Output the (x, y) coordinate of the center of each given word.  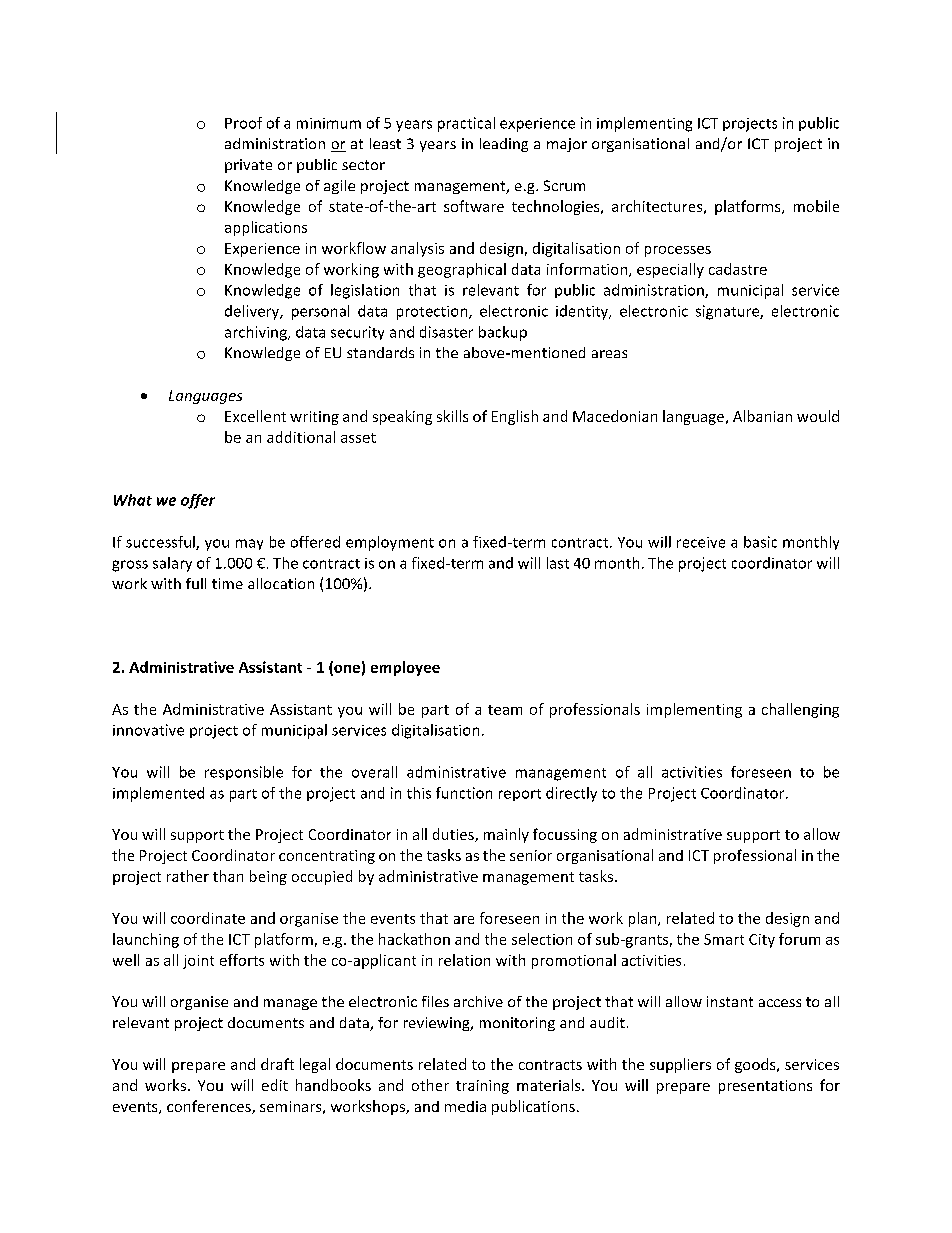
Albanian (762, 416)
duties (454, 835)
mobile (816, 206)
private (248, 166)
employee (405, 668)
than (228, 876)
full (196, 583)
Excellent (255, 416)
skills (452, 416)
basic (760, 542)
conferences (210, 1107)
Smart (724, 939)
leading (504, 145)
